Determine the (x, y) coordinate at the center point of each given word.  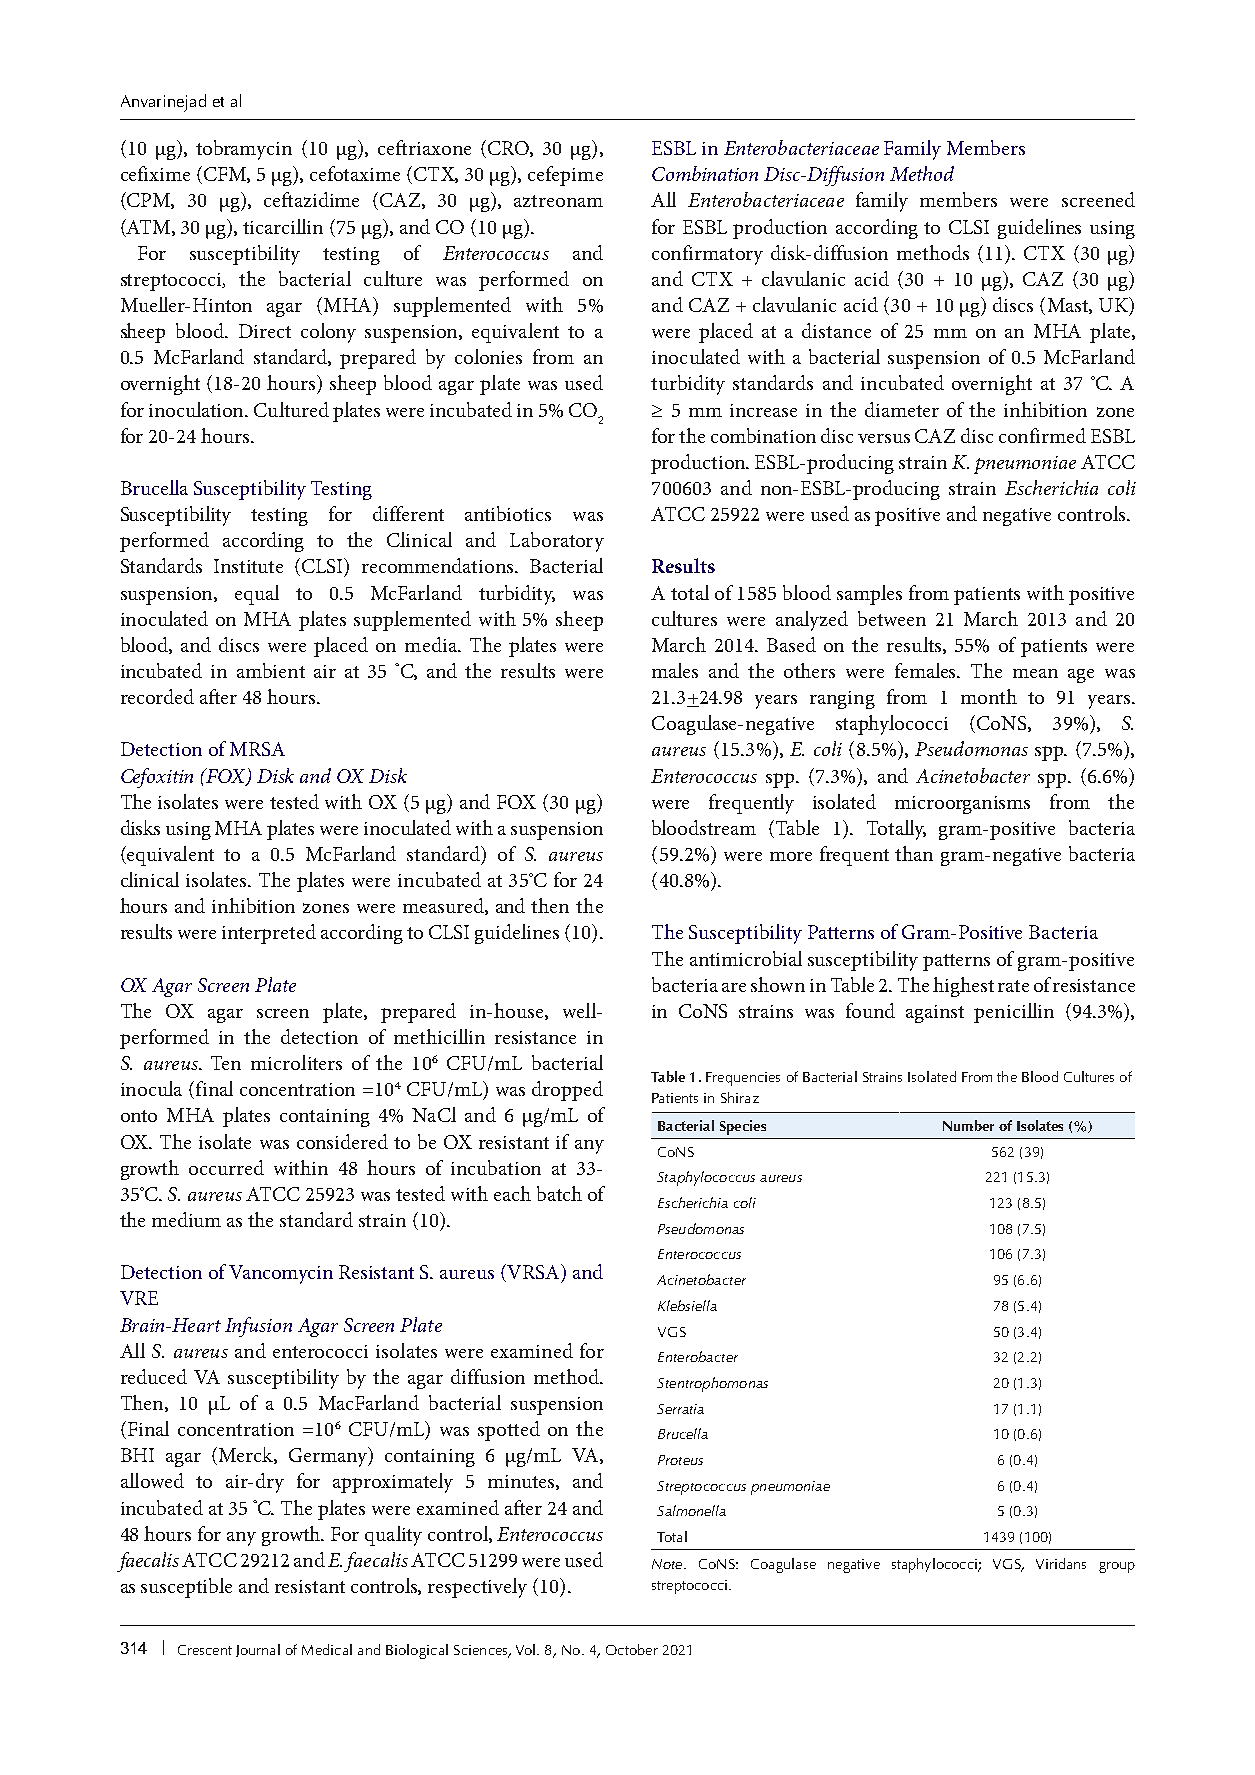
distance (836, 330)
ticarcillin (283, 226)
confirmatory (707, 255)
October (632, 1649)
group (1117, 1567)
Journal (258, 1650)
